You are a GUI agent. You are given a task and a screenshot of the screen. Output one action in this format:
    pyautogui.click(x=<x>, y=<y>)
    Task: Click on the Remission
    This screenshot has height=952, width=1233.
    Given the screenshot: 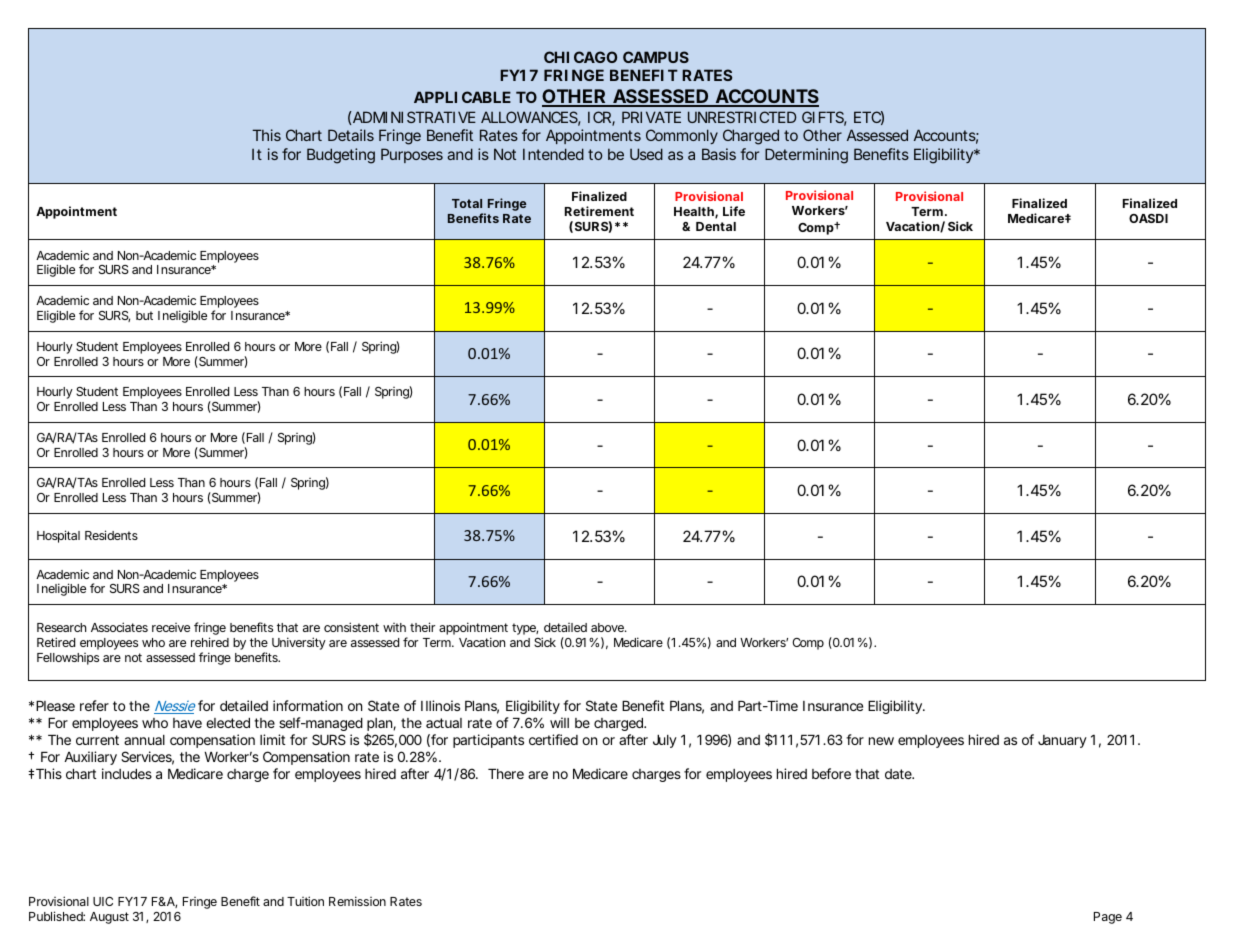 What is the action you would take?
    pyautogui.click(x=357, y=901)
